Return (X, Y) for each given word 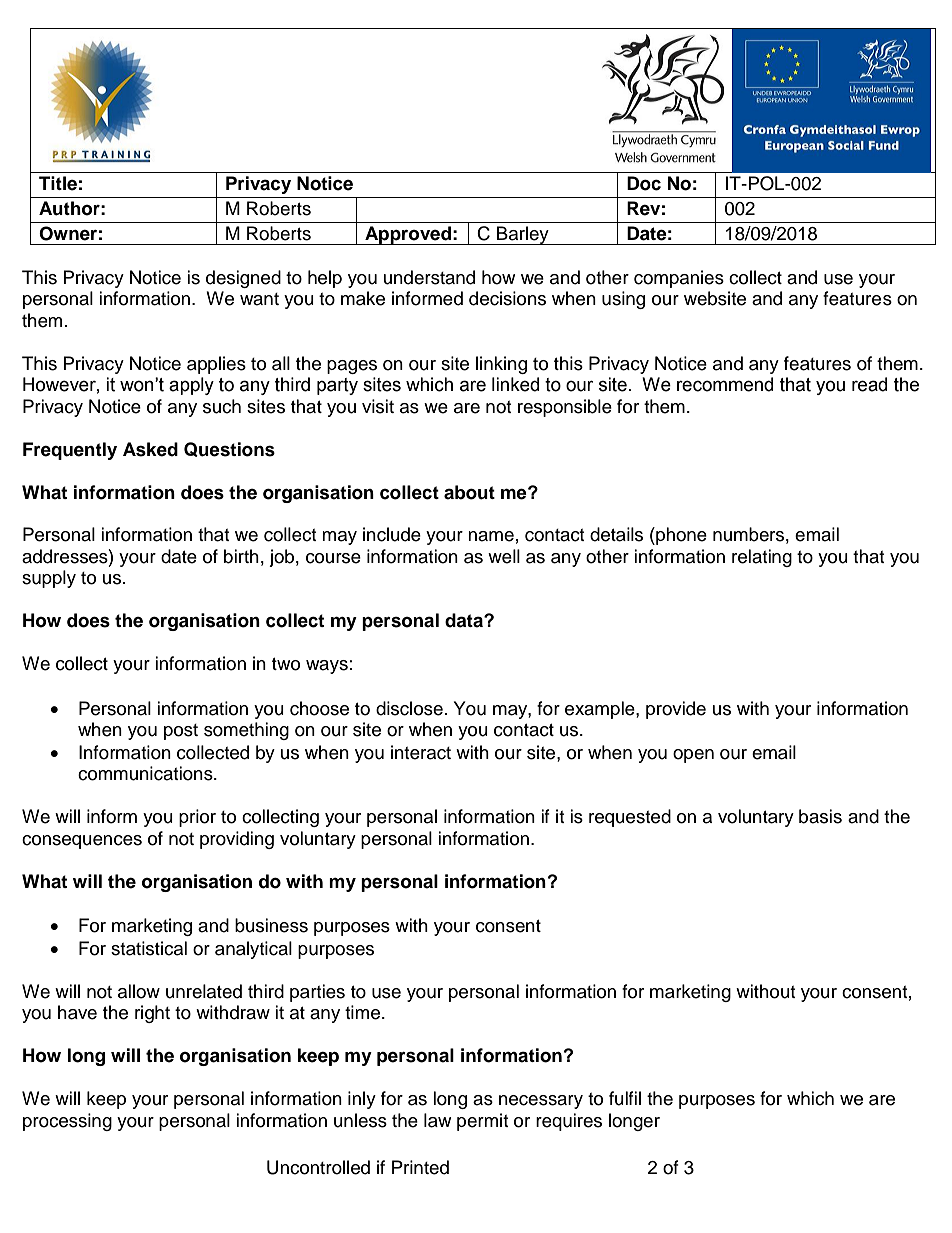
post (181, 732)
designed (243, 279)
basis (820, 816)
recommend (725, 384)
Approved (408, 235)
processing (67, 1122)
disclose (409, 708)
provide (676, 710)
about (469, 492)
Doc (644, 183)
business (271, 925)
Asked (150, 449)
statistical (149, 948)
